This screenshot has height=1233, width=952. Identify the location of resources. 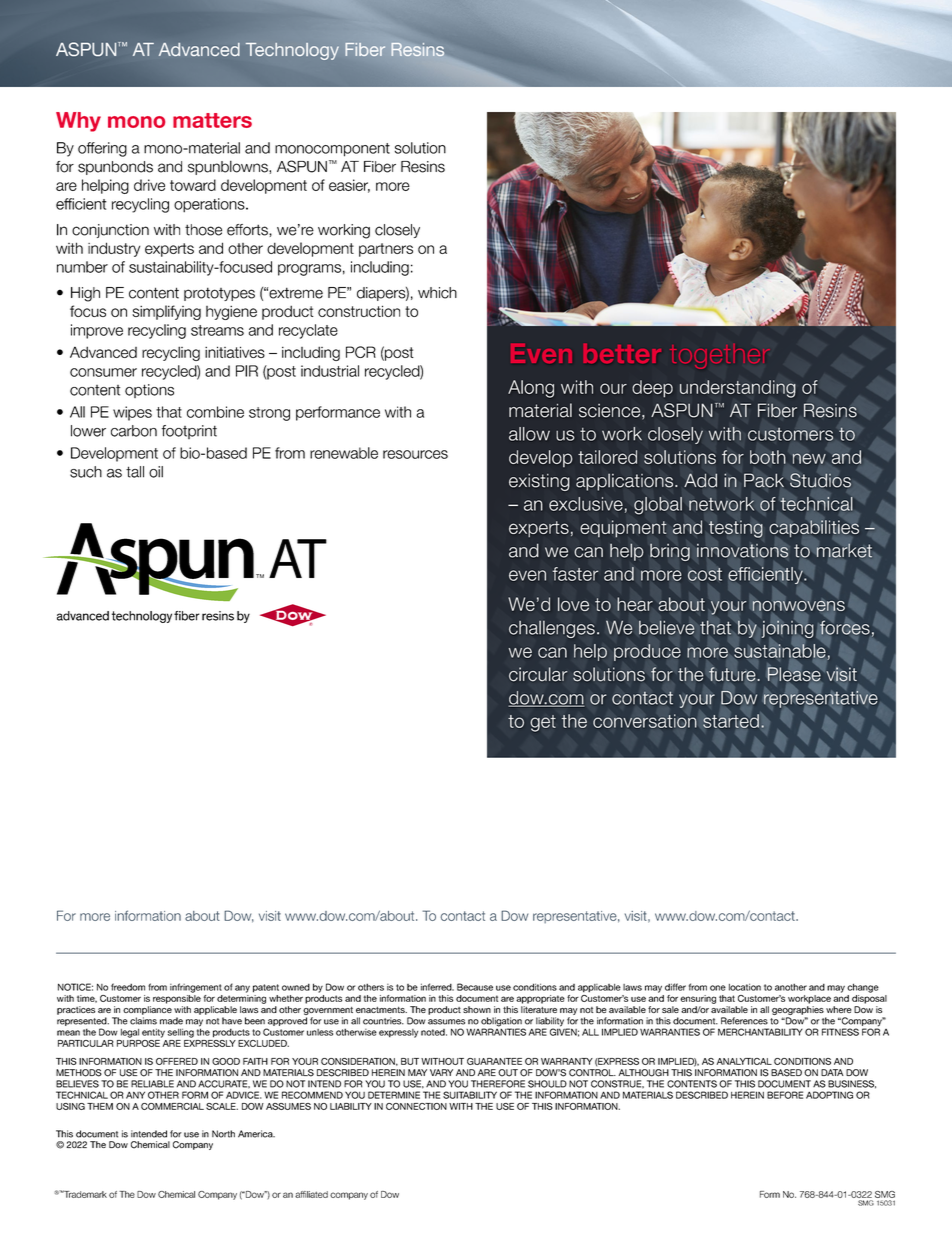
(415, 454).
